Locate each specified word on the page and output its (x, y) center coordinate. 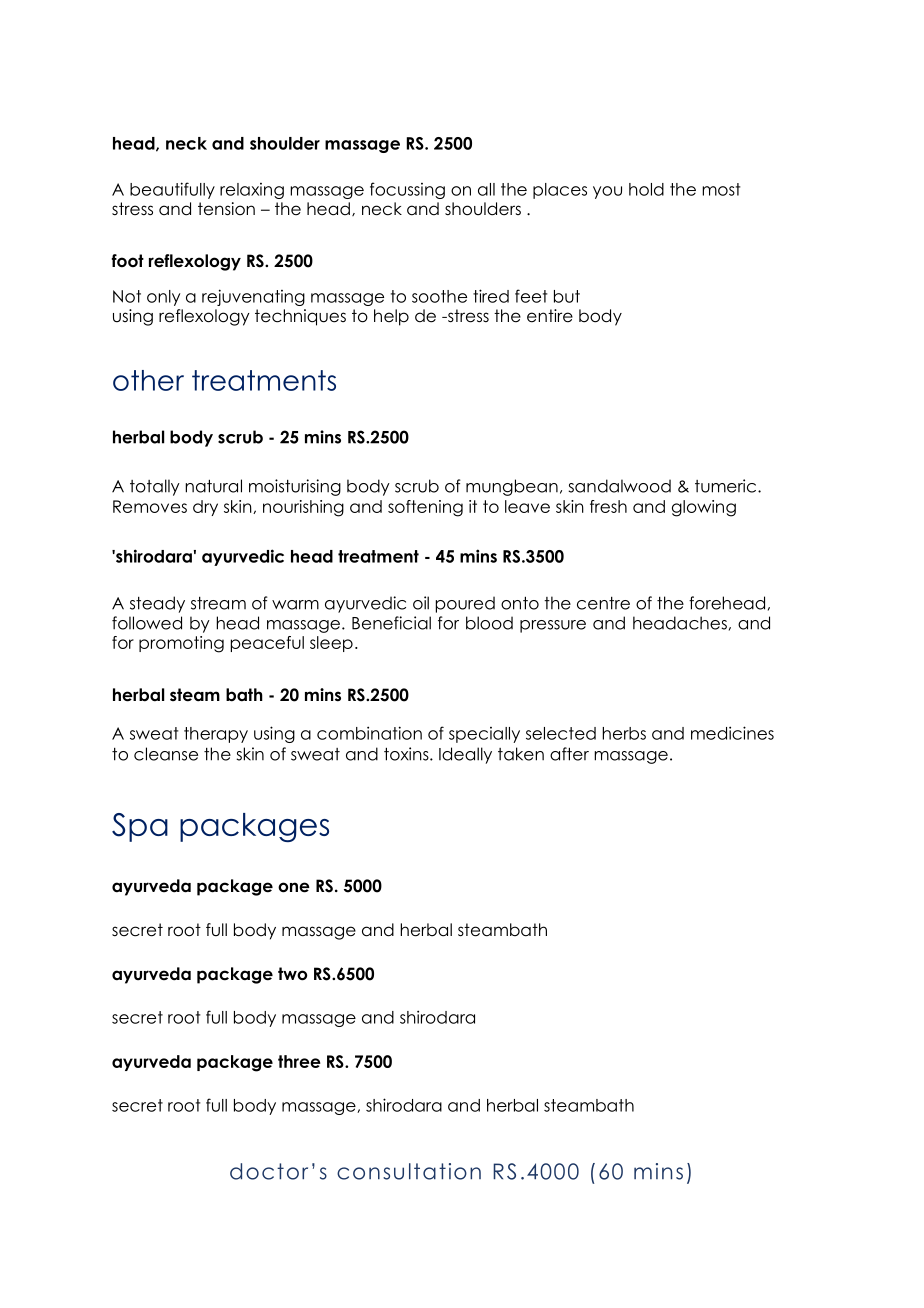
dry (205, 508)
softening (425, 508)
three (299, 1061)
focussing (407, 190)
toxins (407, 754)
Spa (140, 827)
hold (646, 189)
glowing (704, 508)
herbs (624, 733)
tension (226, 209)
